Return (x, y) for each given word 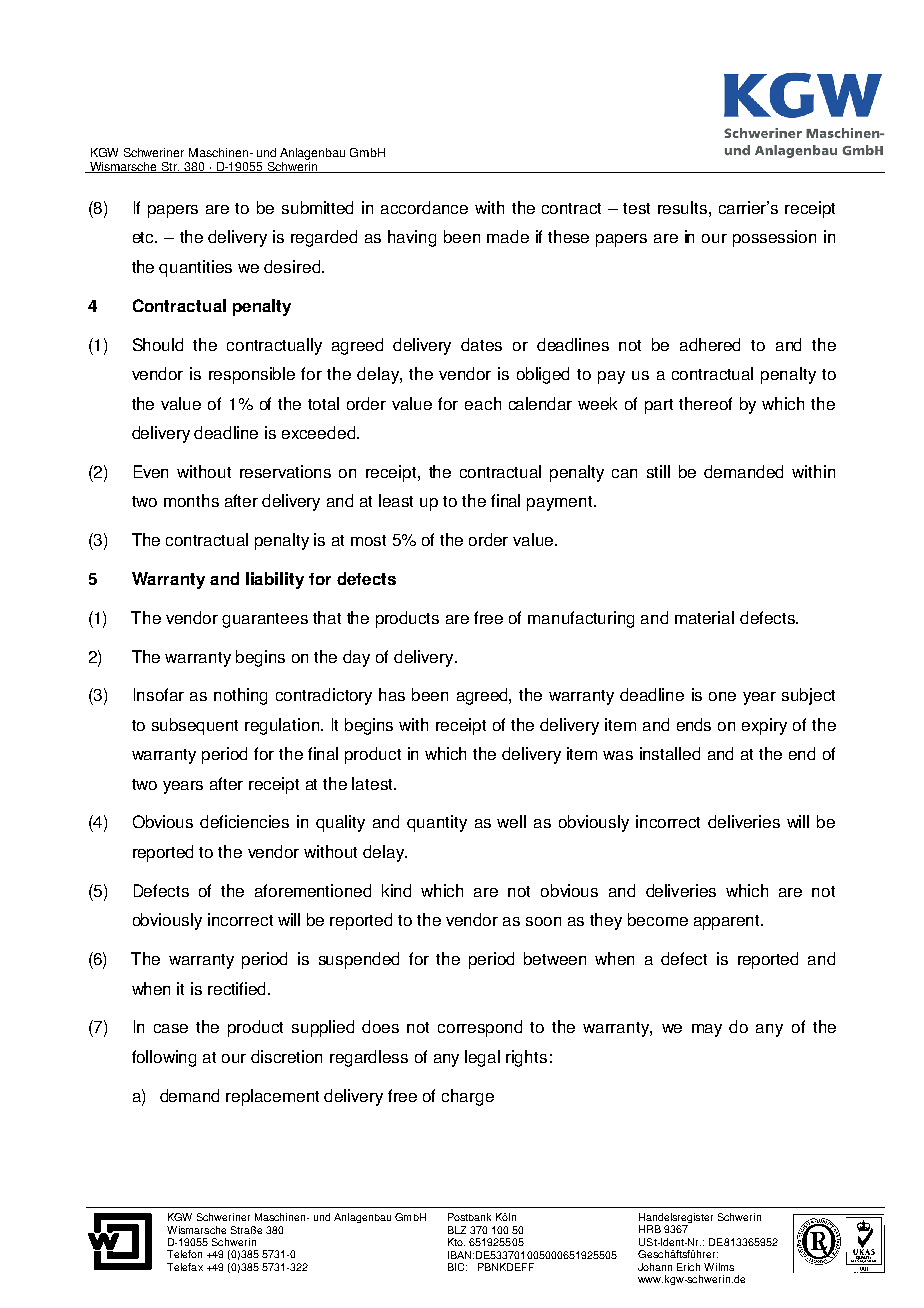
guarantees (265, 620)
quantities (195, 268)
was (618, 755)
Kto (456, 1242)
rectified (238, 988)
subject (808, 696)
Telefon (184, 1254)
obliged (543, 375)
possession (774, 238)
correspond (480, 1028)
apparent (728, 922)
